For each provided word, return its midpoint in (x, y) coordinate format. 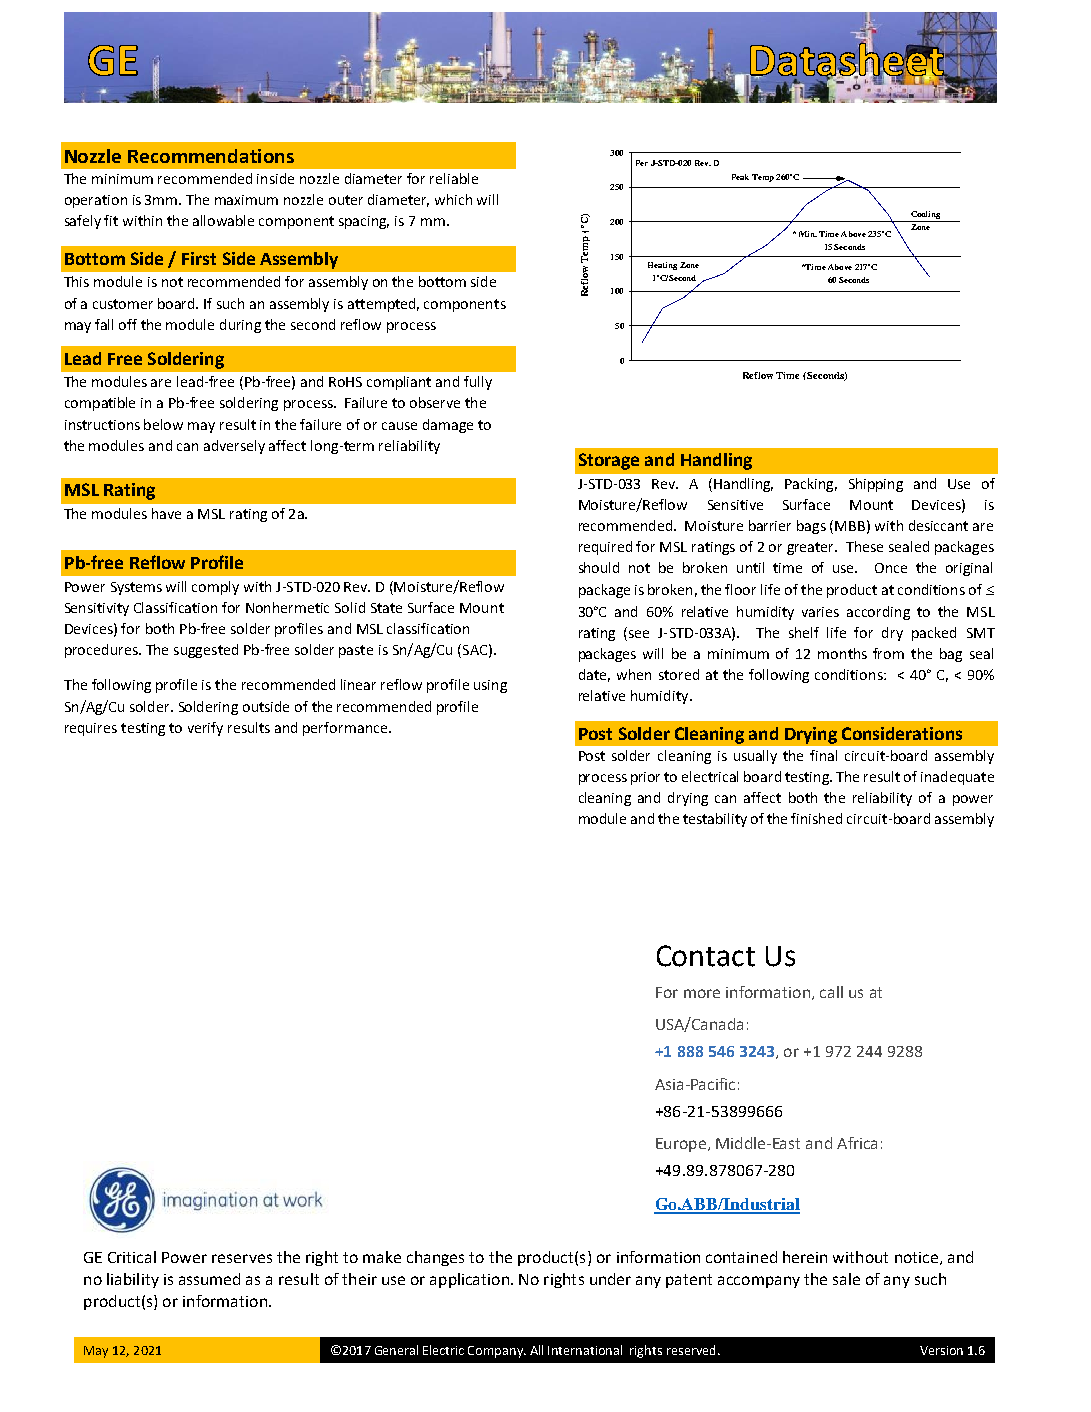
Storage (609, 461)
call (831, 992)
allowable (223, 220)
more (702, 993)
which (453, 199)
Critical (132, 1257)
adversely (234, 447)
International (585, 1350)
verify (205, 729)
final (823, 755)
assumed (209, 1279)
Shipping (876, 485)
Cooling (925, 215)
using (490, 686)
